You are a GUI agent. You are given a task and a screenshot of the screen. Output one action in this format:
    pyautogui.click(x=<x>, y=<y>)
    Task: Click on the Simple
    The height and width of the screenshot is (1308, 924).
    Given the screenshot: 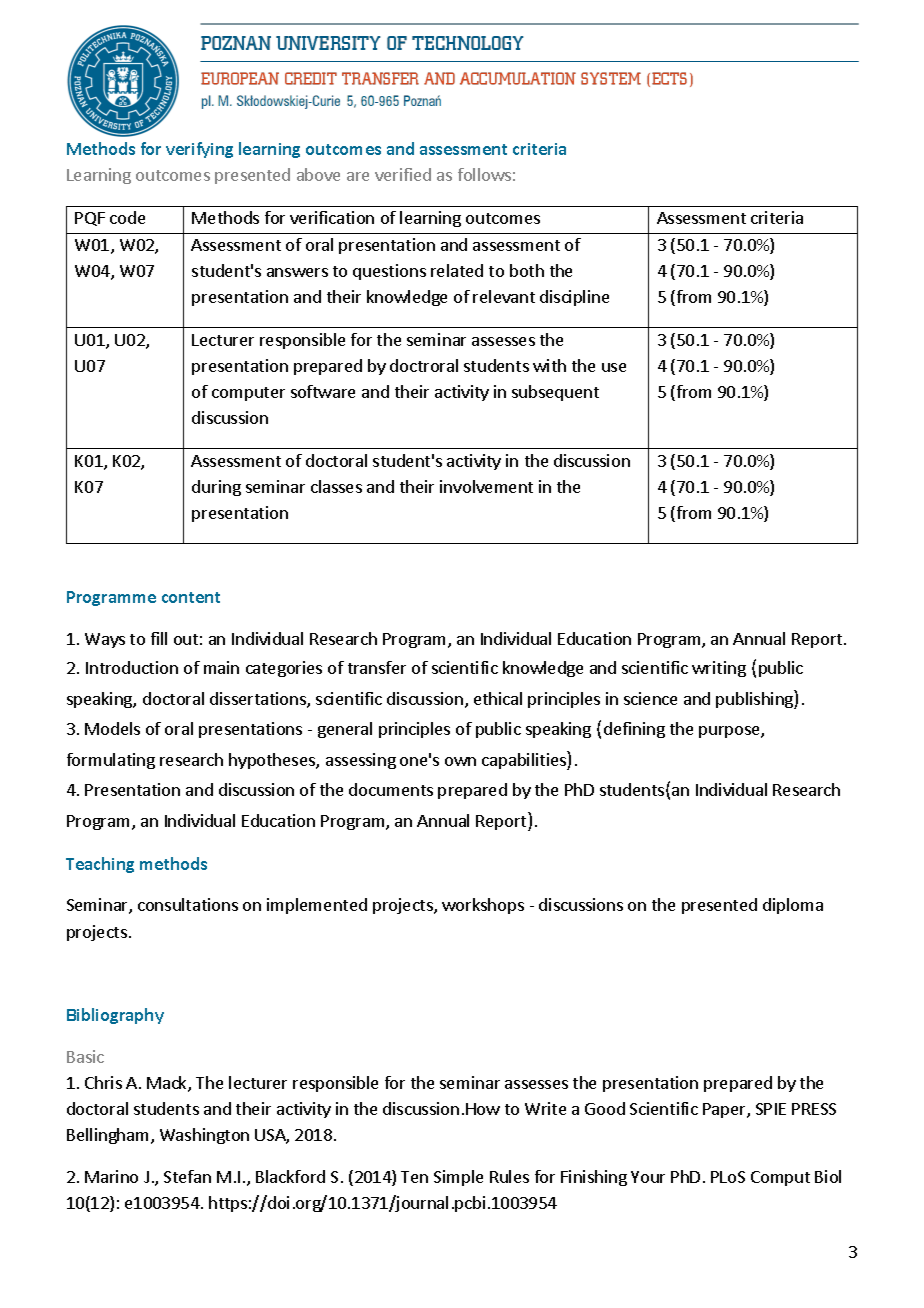 What is the action you would take?
    pyautogui.click(x=458, y=1178)
